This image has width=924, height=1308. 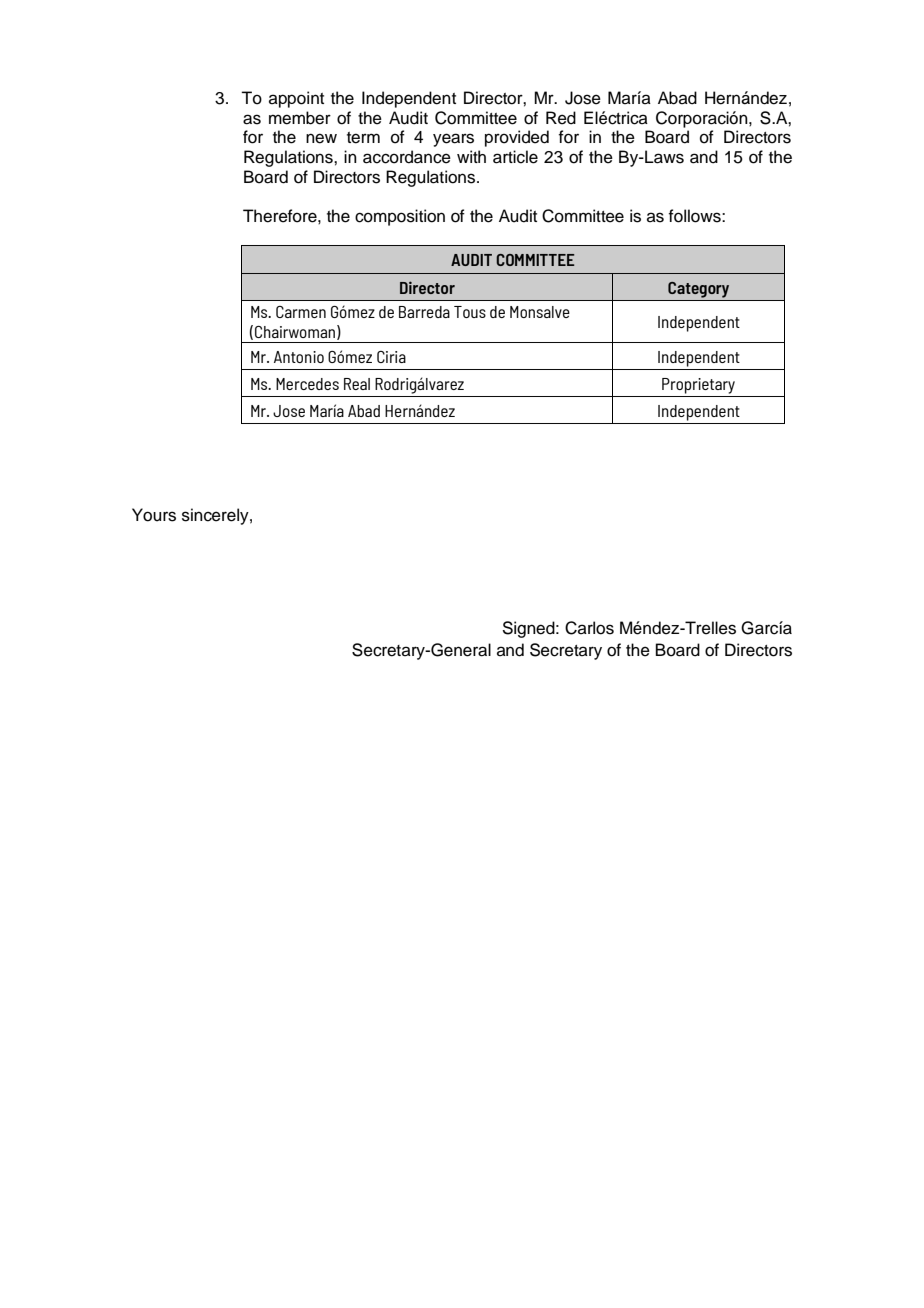 What do you see at coordinates (589, 628) in the image?
I see `Carlos` at bounding box center [589, 628].
